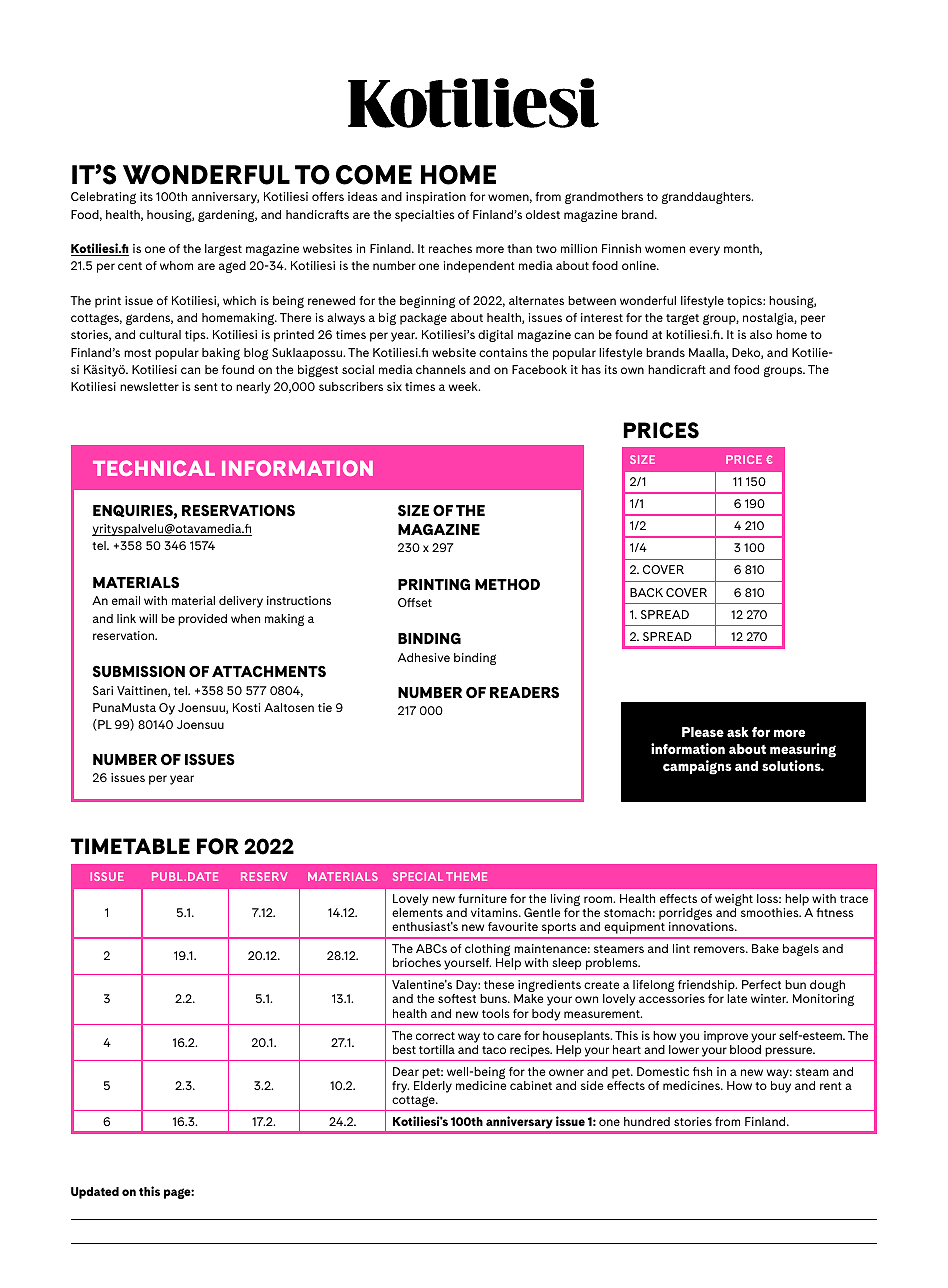  Describe the element at coordinates (223, 250) in the document. I see `largest` at that location.
